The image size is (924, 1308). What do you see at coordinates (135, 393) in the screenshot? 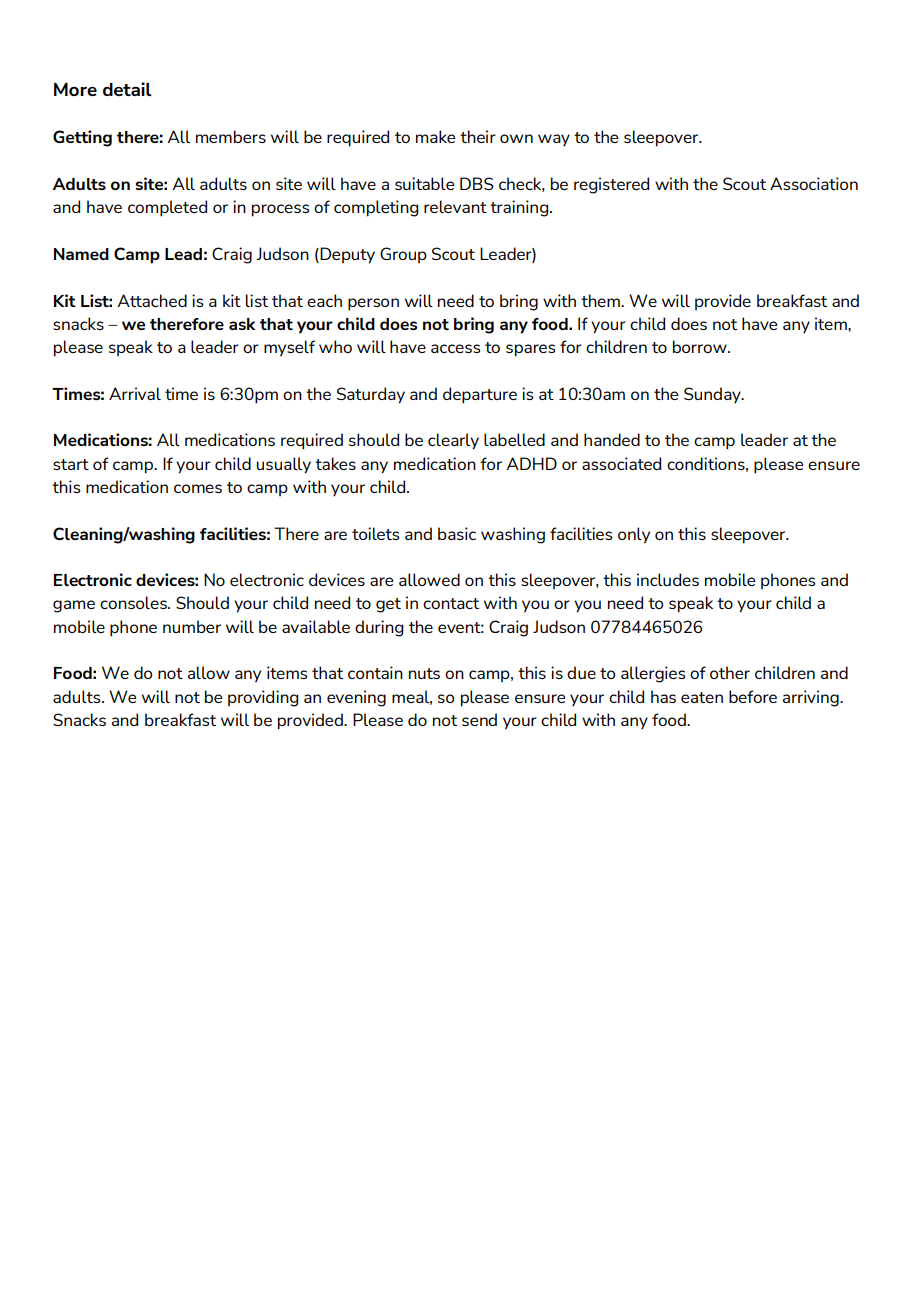
I see `Arrival` at bounding box center [135, 393].
